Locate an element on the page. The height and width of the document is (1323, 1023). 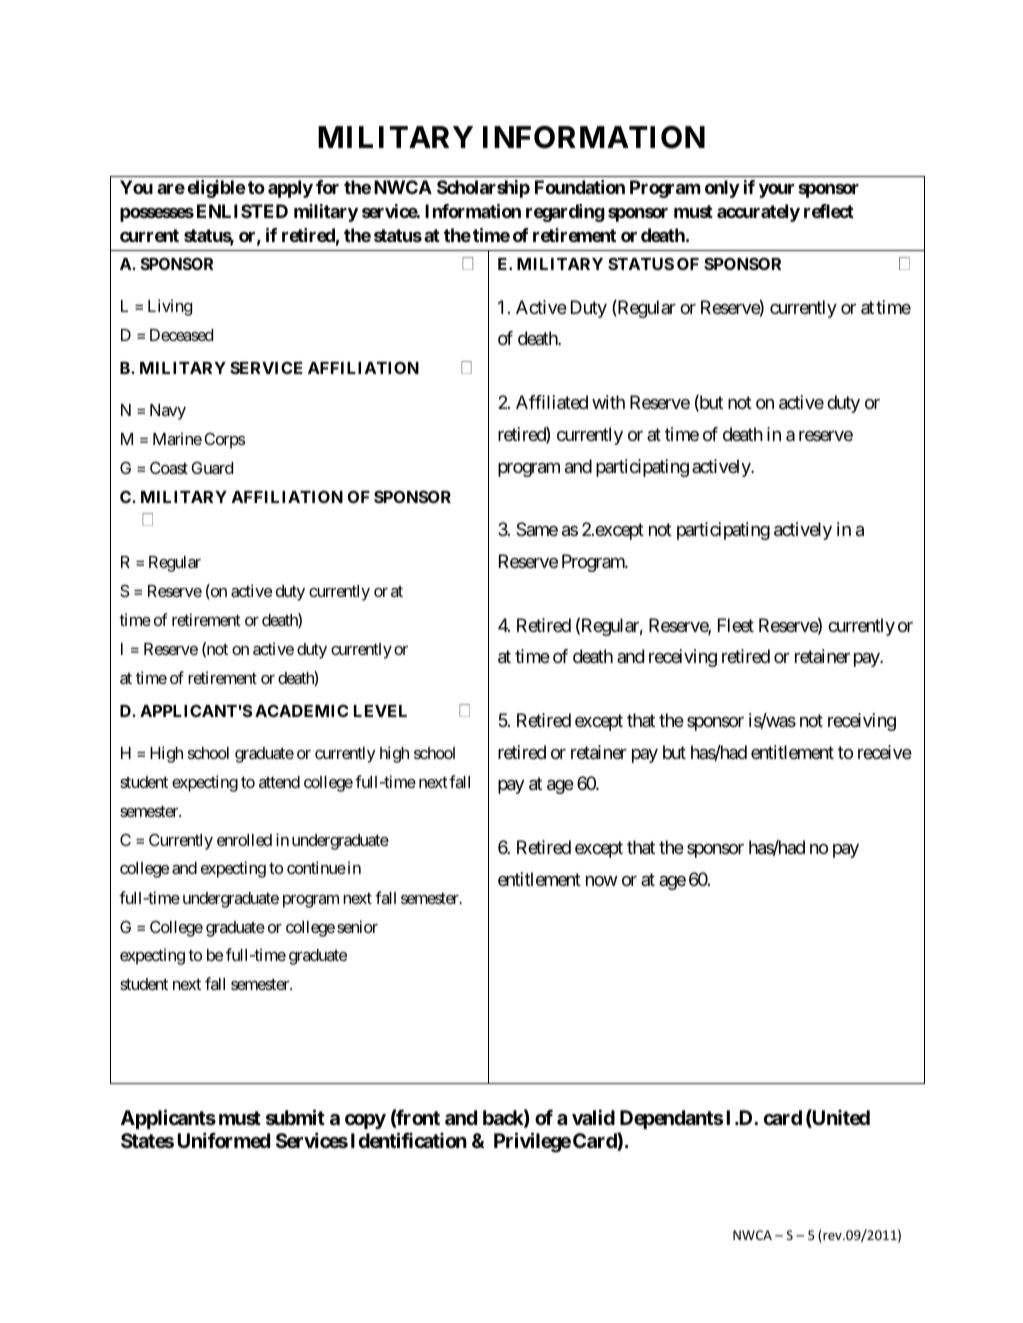
Fleet is located at coordinates (736, 625).
